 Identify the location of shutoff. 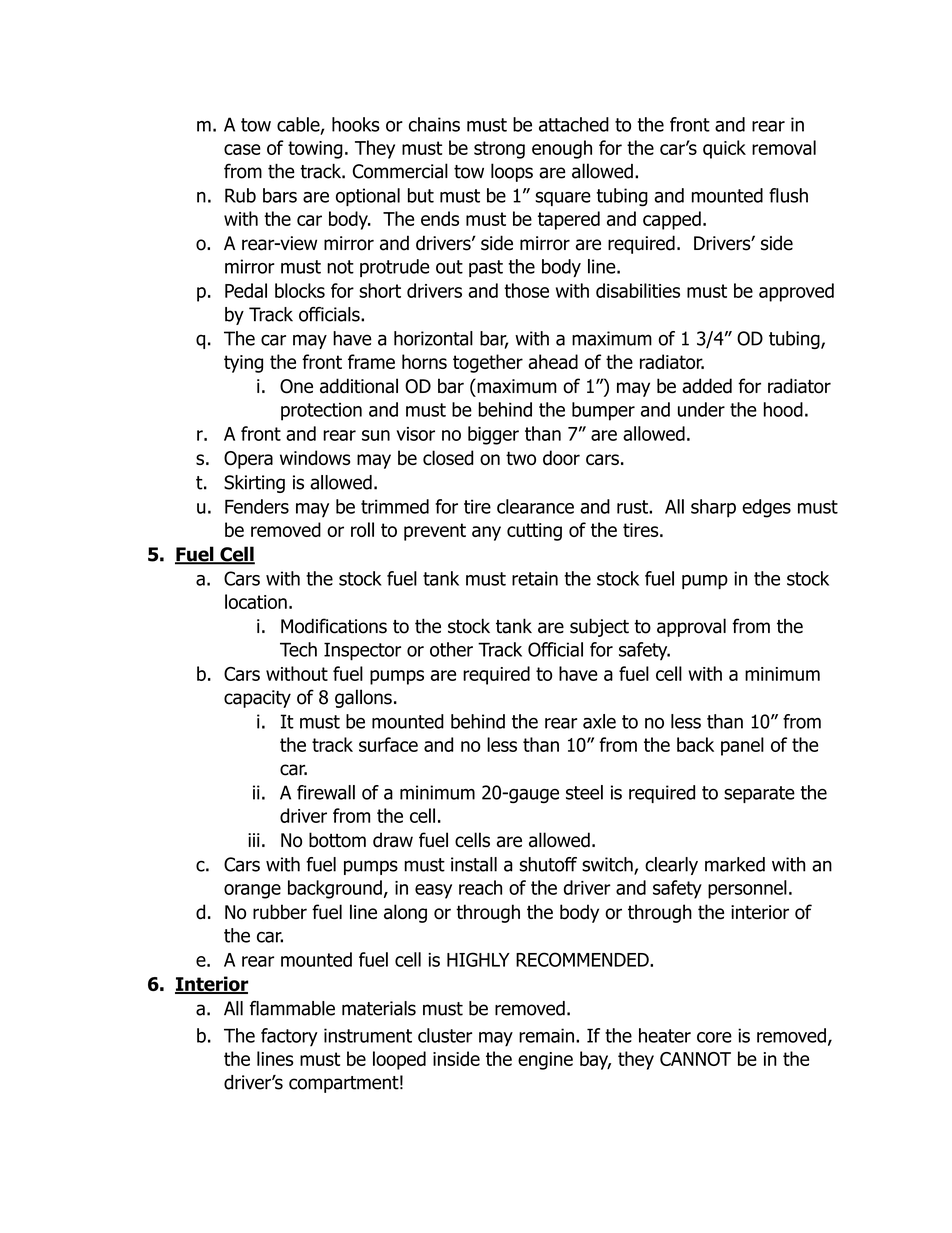
(548, 864).
